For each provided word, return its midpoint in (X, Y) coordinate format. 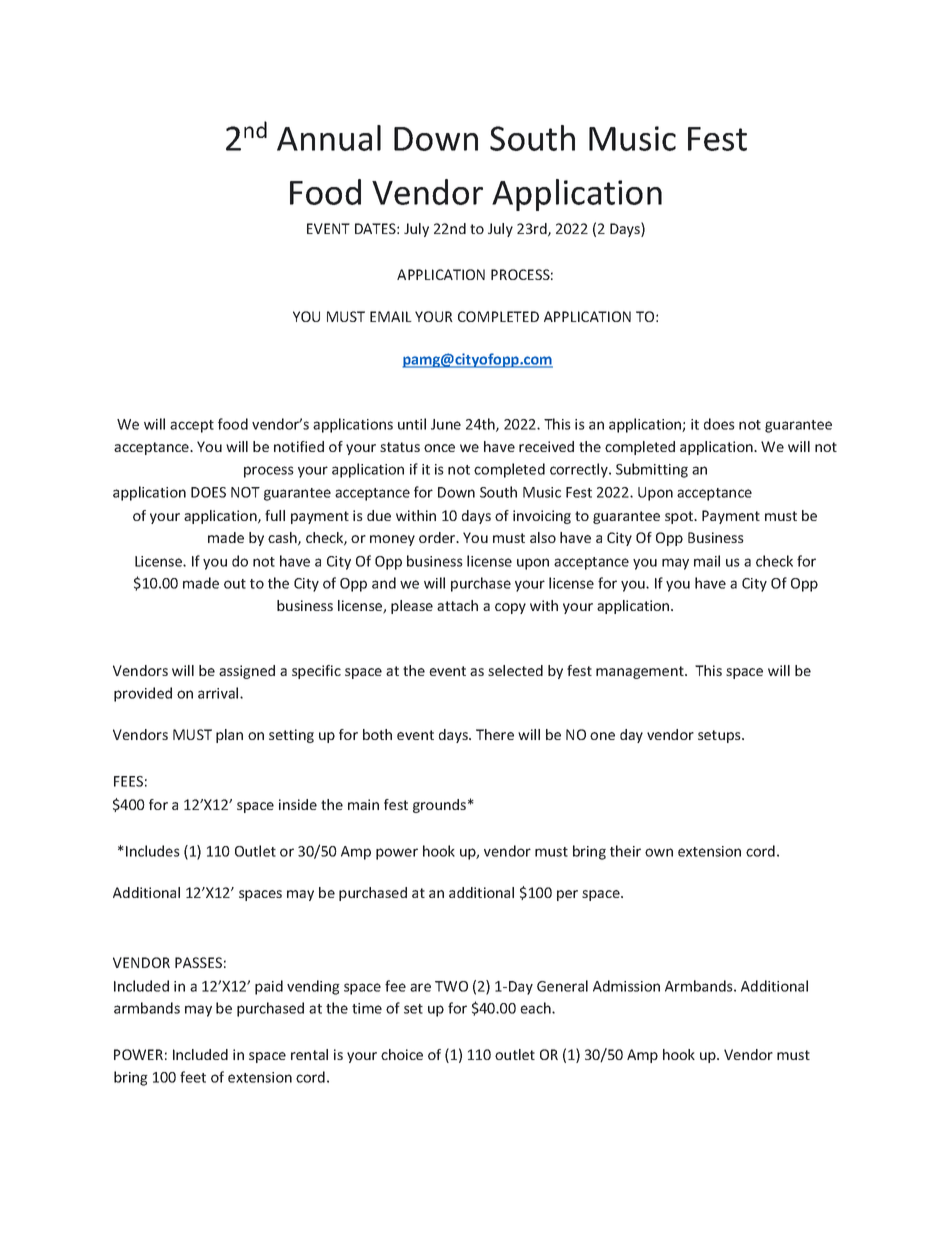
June (446, 424)
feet (193, 1077)
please (412, 607)
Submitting (652, 470)
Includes (153, 851)
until (412, 424)
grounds (441, 806)
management (641, 672)
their (625, 851)
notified (299, 446)
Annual (329, 138)
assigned (247, 672)
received (546, 446)
